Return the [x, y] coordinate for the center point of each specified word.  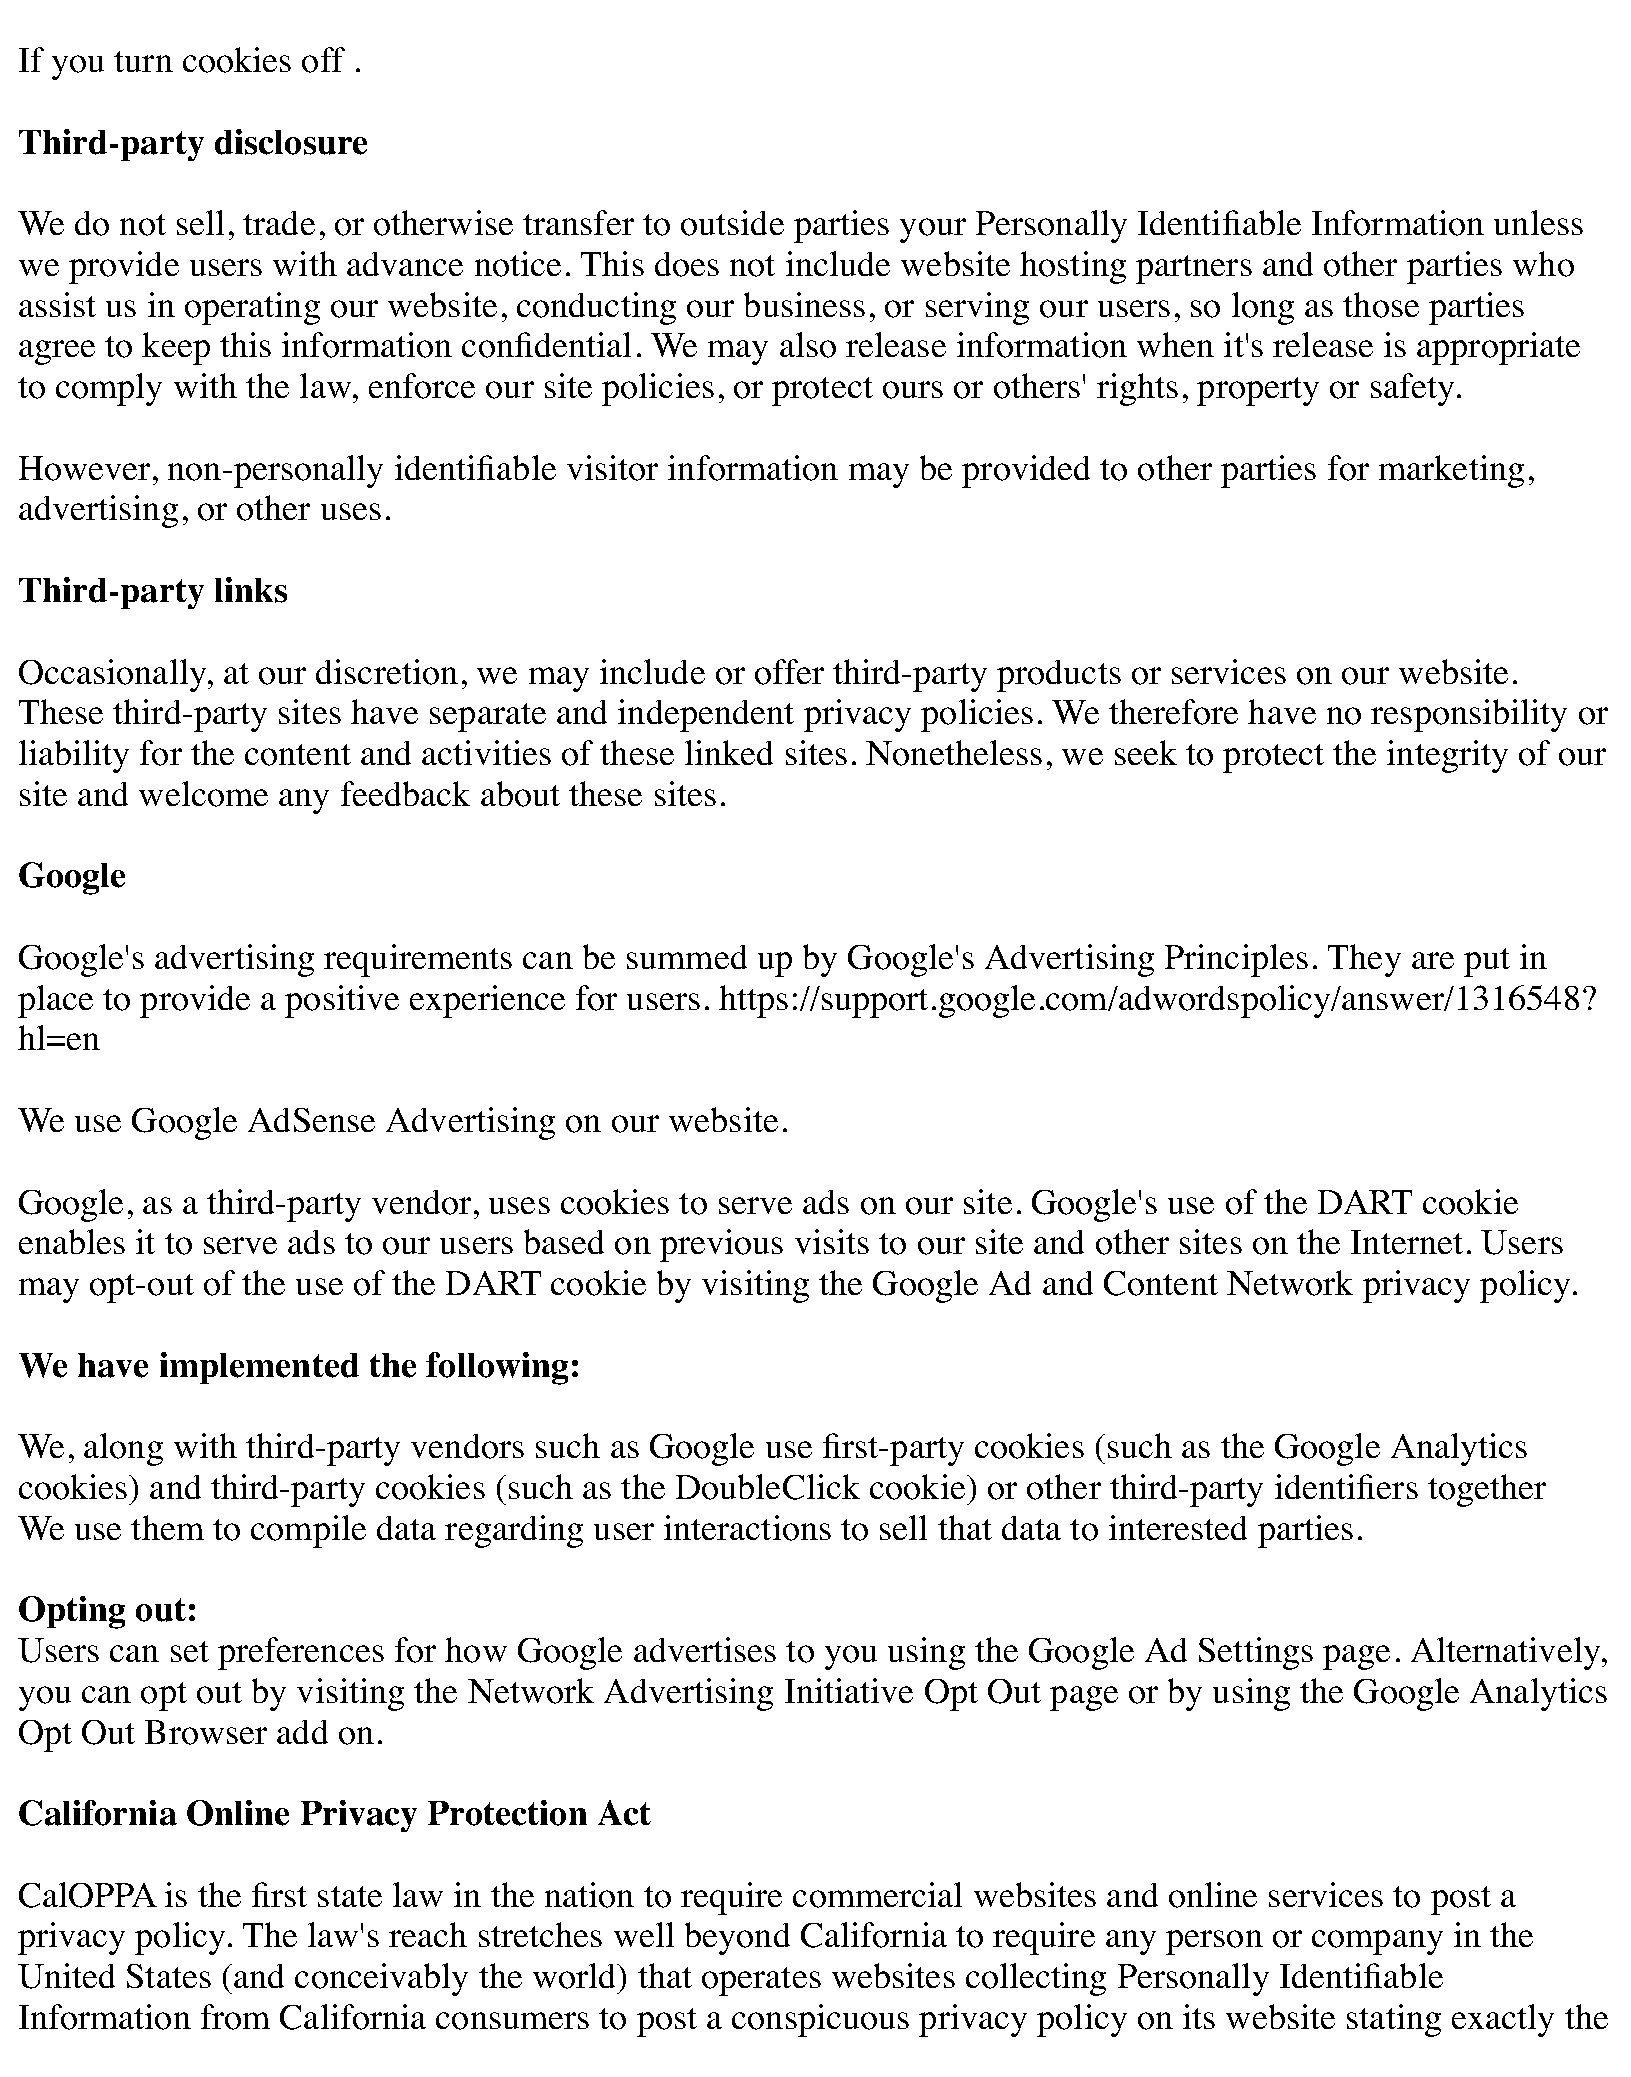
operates [761, 1981]
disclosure [291, 142]
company [1377, 1942]
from [235, 2017]
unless [1538, 222]
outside [732, 223]
